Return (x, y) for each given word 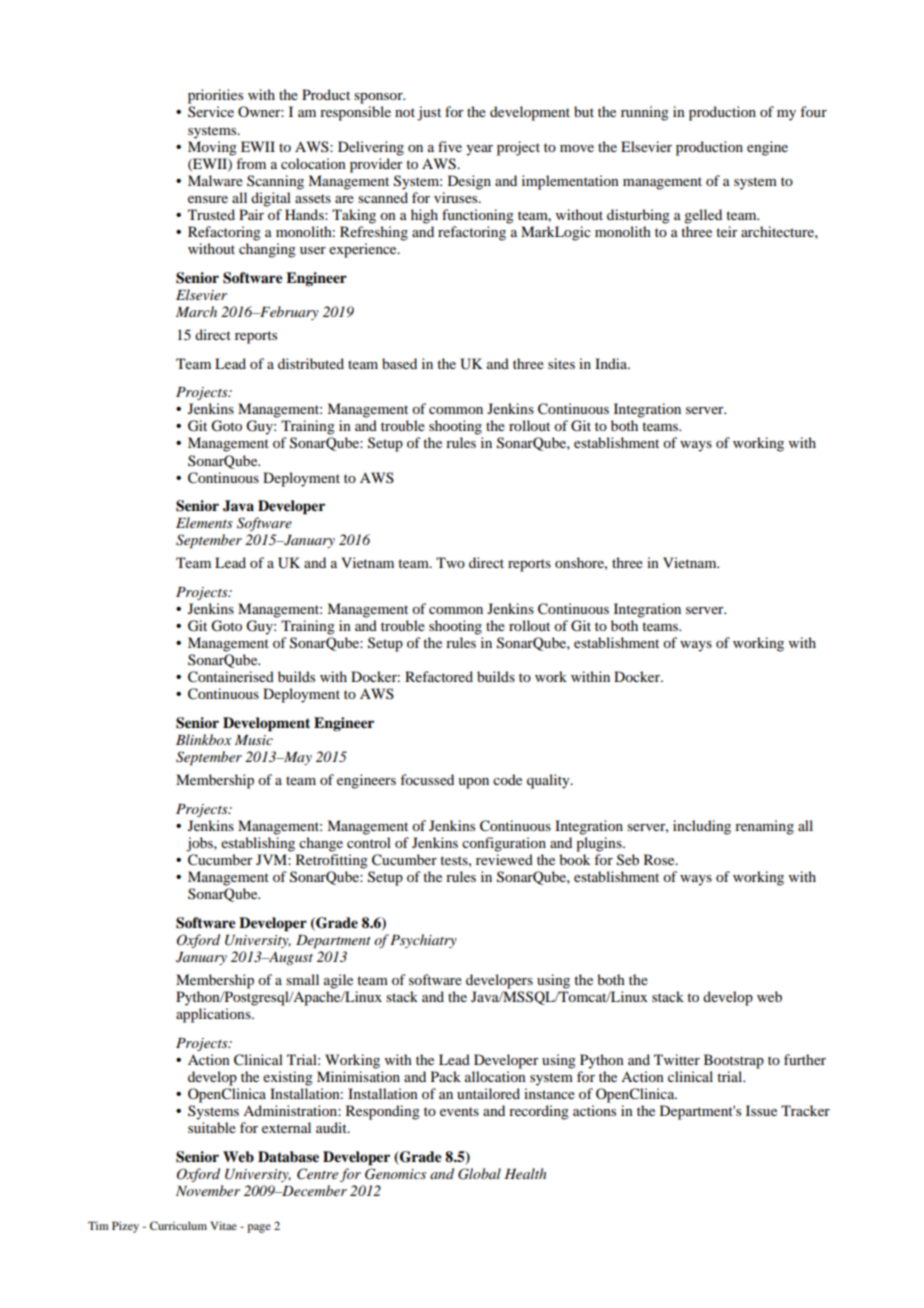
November (208, 1190)
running (645, 113)
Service (211, 111)
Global (479, 1174)
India (612, 363)
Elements (204, 522)
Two (450, 562)
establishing (258, 844)
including (702, 827)
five (450, 146)
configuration (504, 844)
